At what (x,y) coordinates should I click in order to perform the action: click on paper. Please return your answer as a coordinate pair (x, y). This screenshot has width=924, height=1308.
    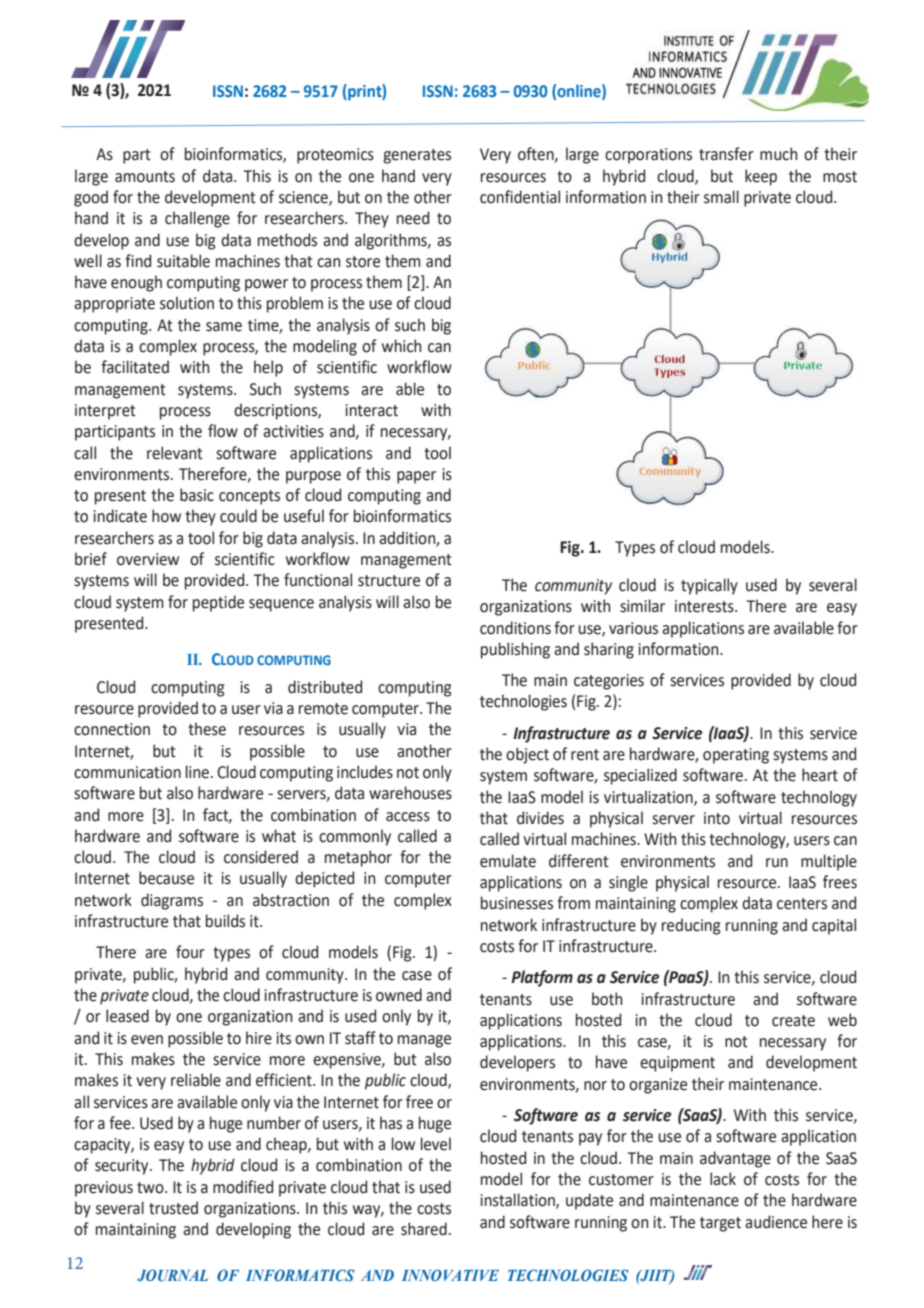
    Looking at the image, I should click on (416, 477).
